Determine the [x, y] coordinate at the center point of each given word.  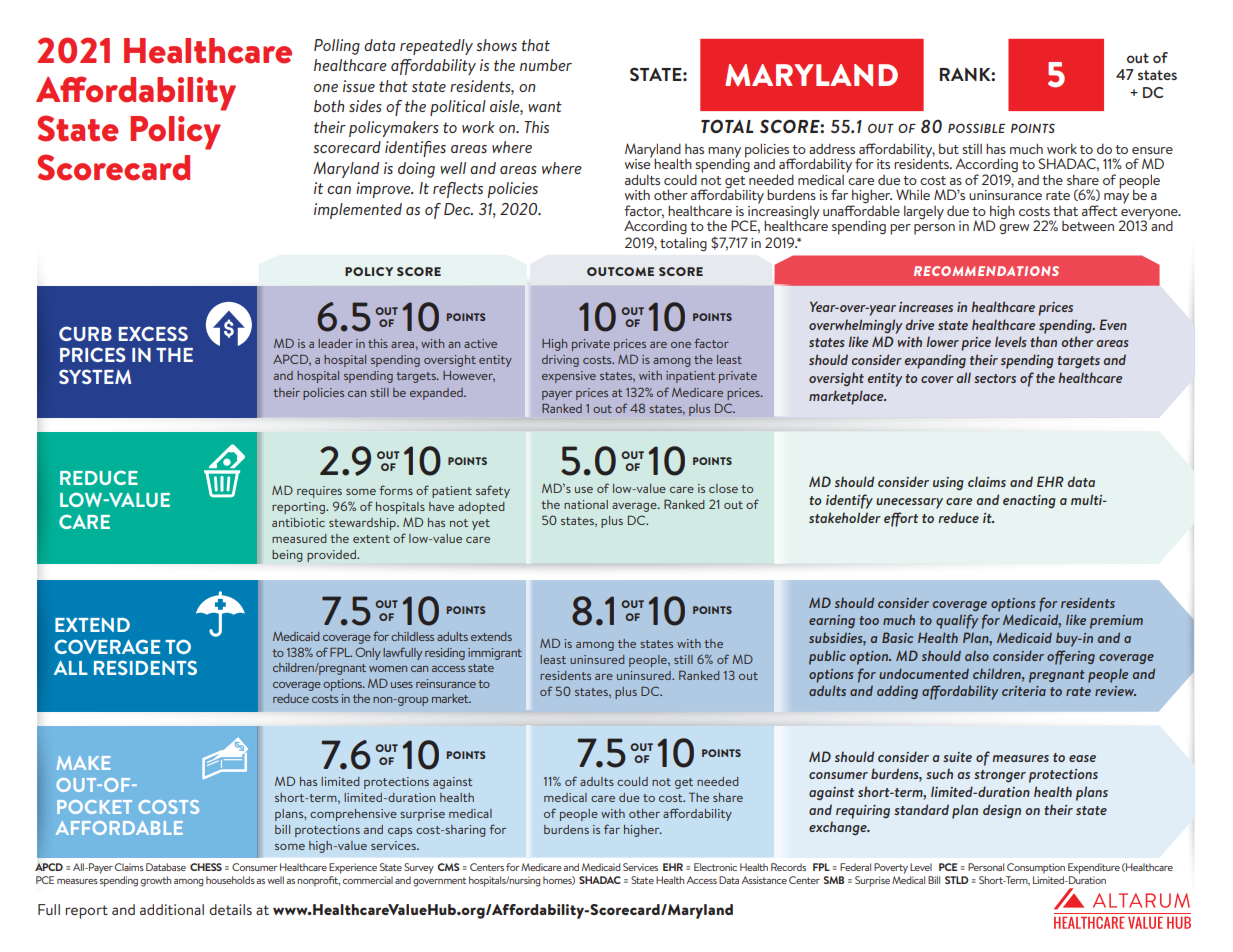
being [287, 556]
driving [560, 361]
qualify [957, 621]
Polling [337, 47]
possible [976, 128]
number [546, 65]
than [1043, 341]
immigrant [495, 654]
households [230, 880]
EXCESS [153, 333]
